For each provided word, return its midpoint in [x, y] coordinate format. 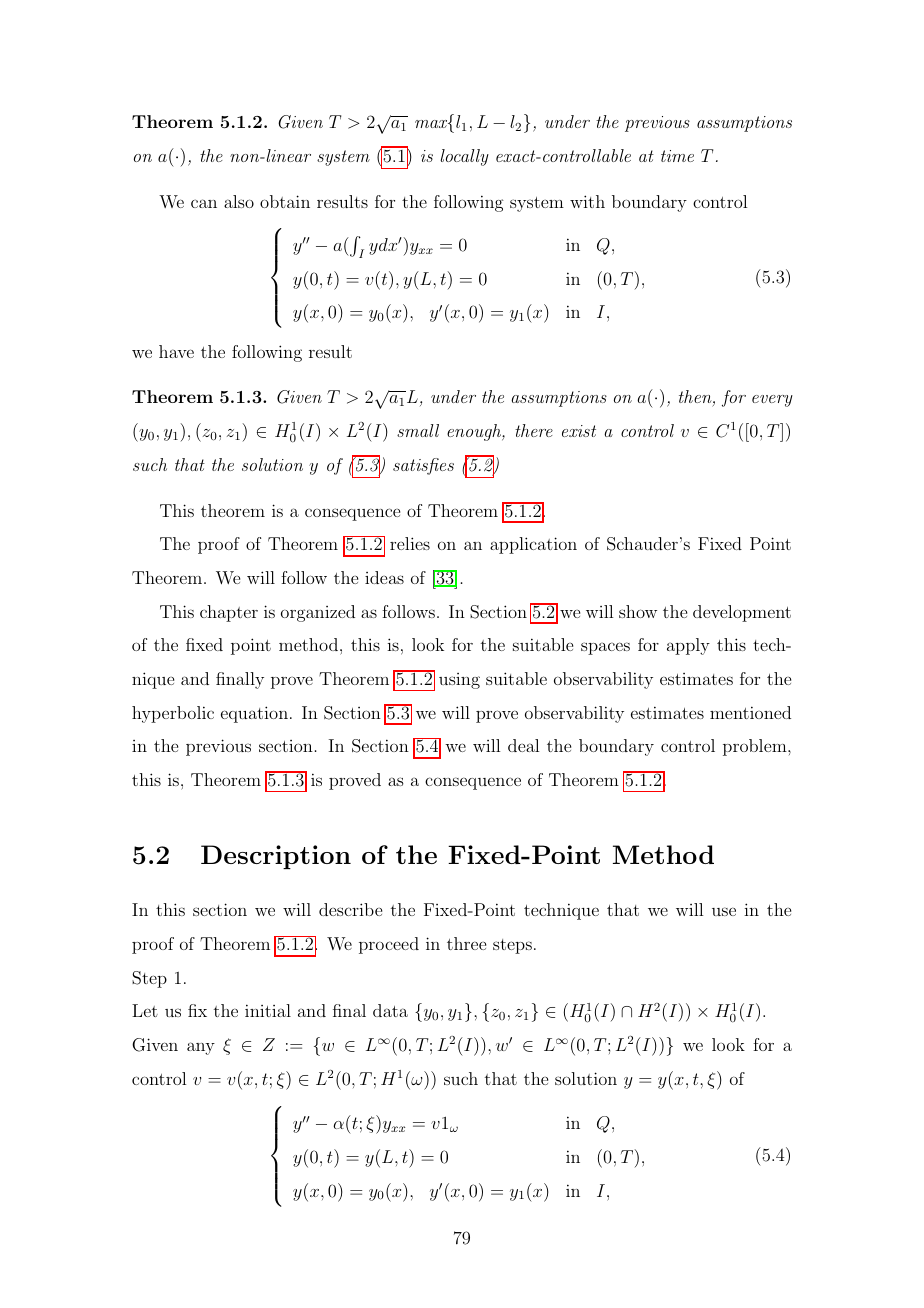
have [176, 351]
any [201, 1048]
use [724, 911]
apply [688, 646]
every [772, 401]
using [459, 681]
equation [254, 714]
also [239, 201]
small [418, 430]
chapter [229, 613]
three [466, 943]
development [742, 613]
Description [276, 857]
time [677, 156]
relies [410, 543]
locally [464, 157]
